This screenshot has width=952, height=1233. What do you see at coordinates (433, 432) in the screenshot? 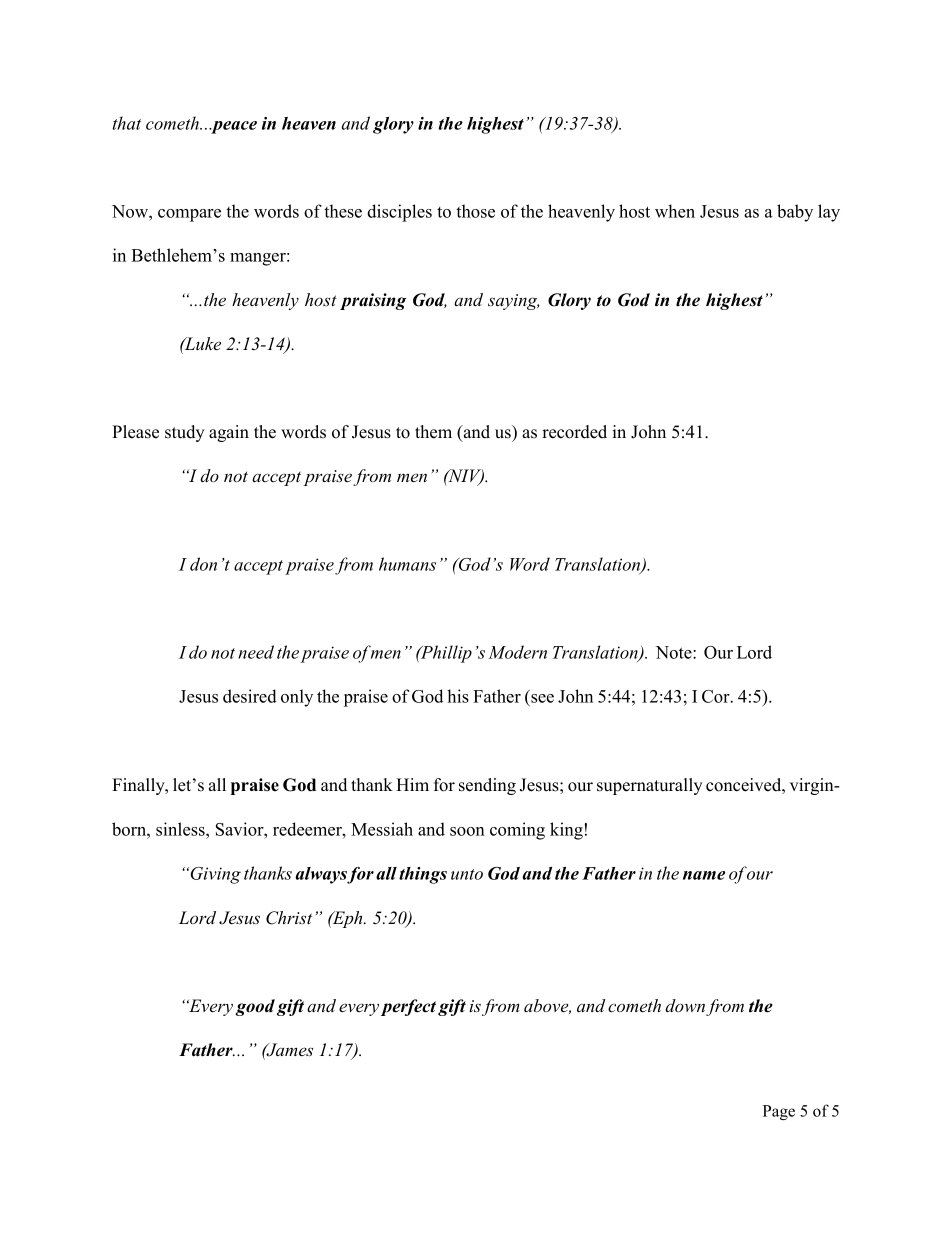
I see `them` at bounding box center [433, 432].
